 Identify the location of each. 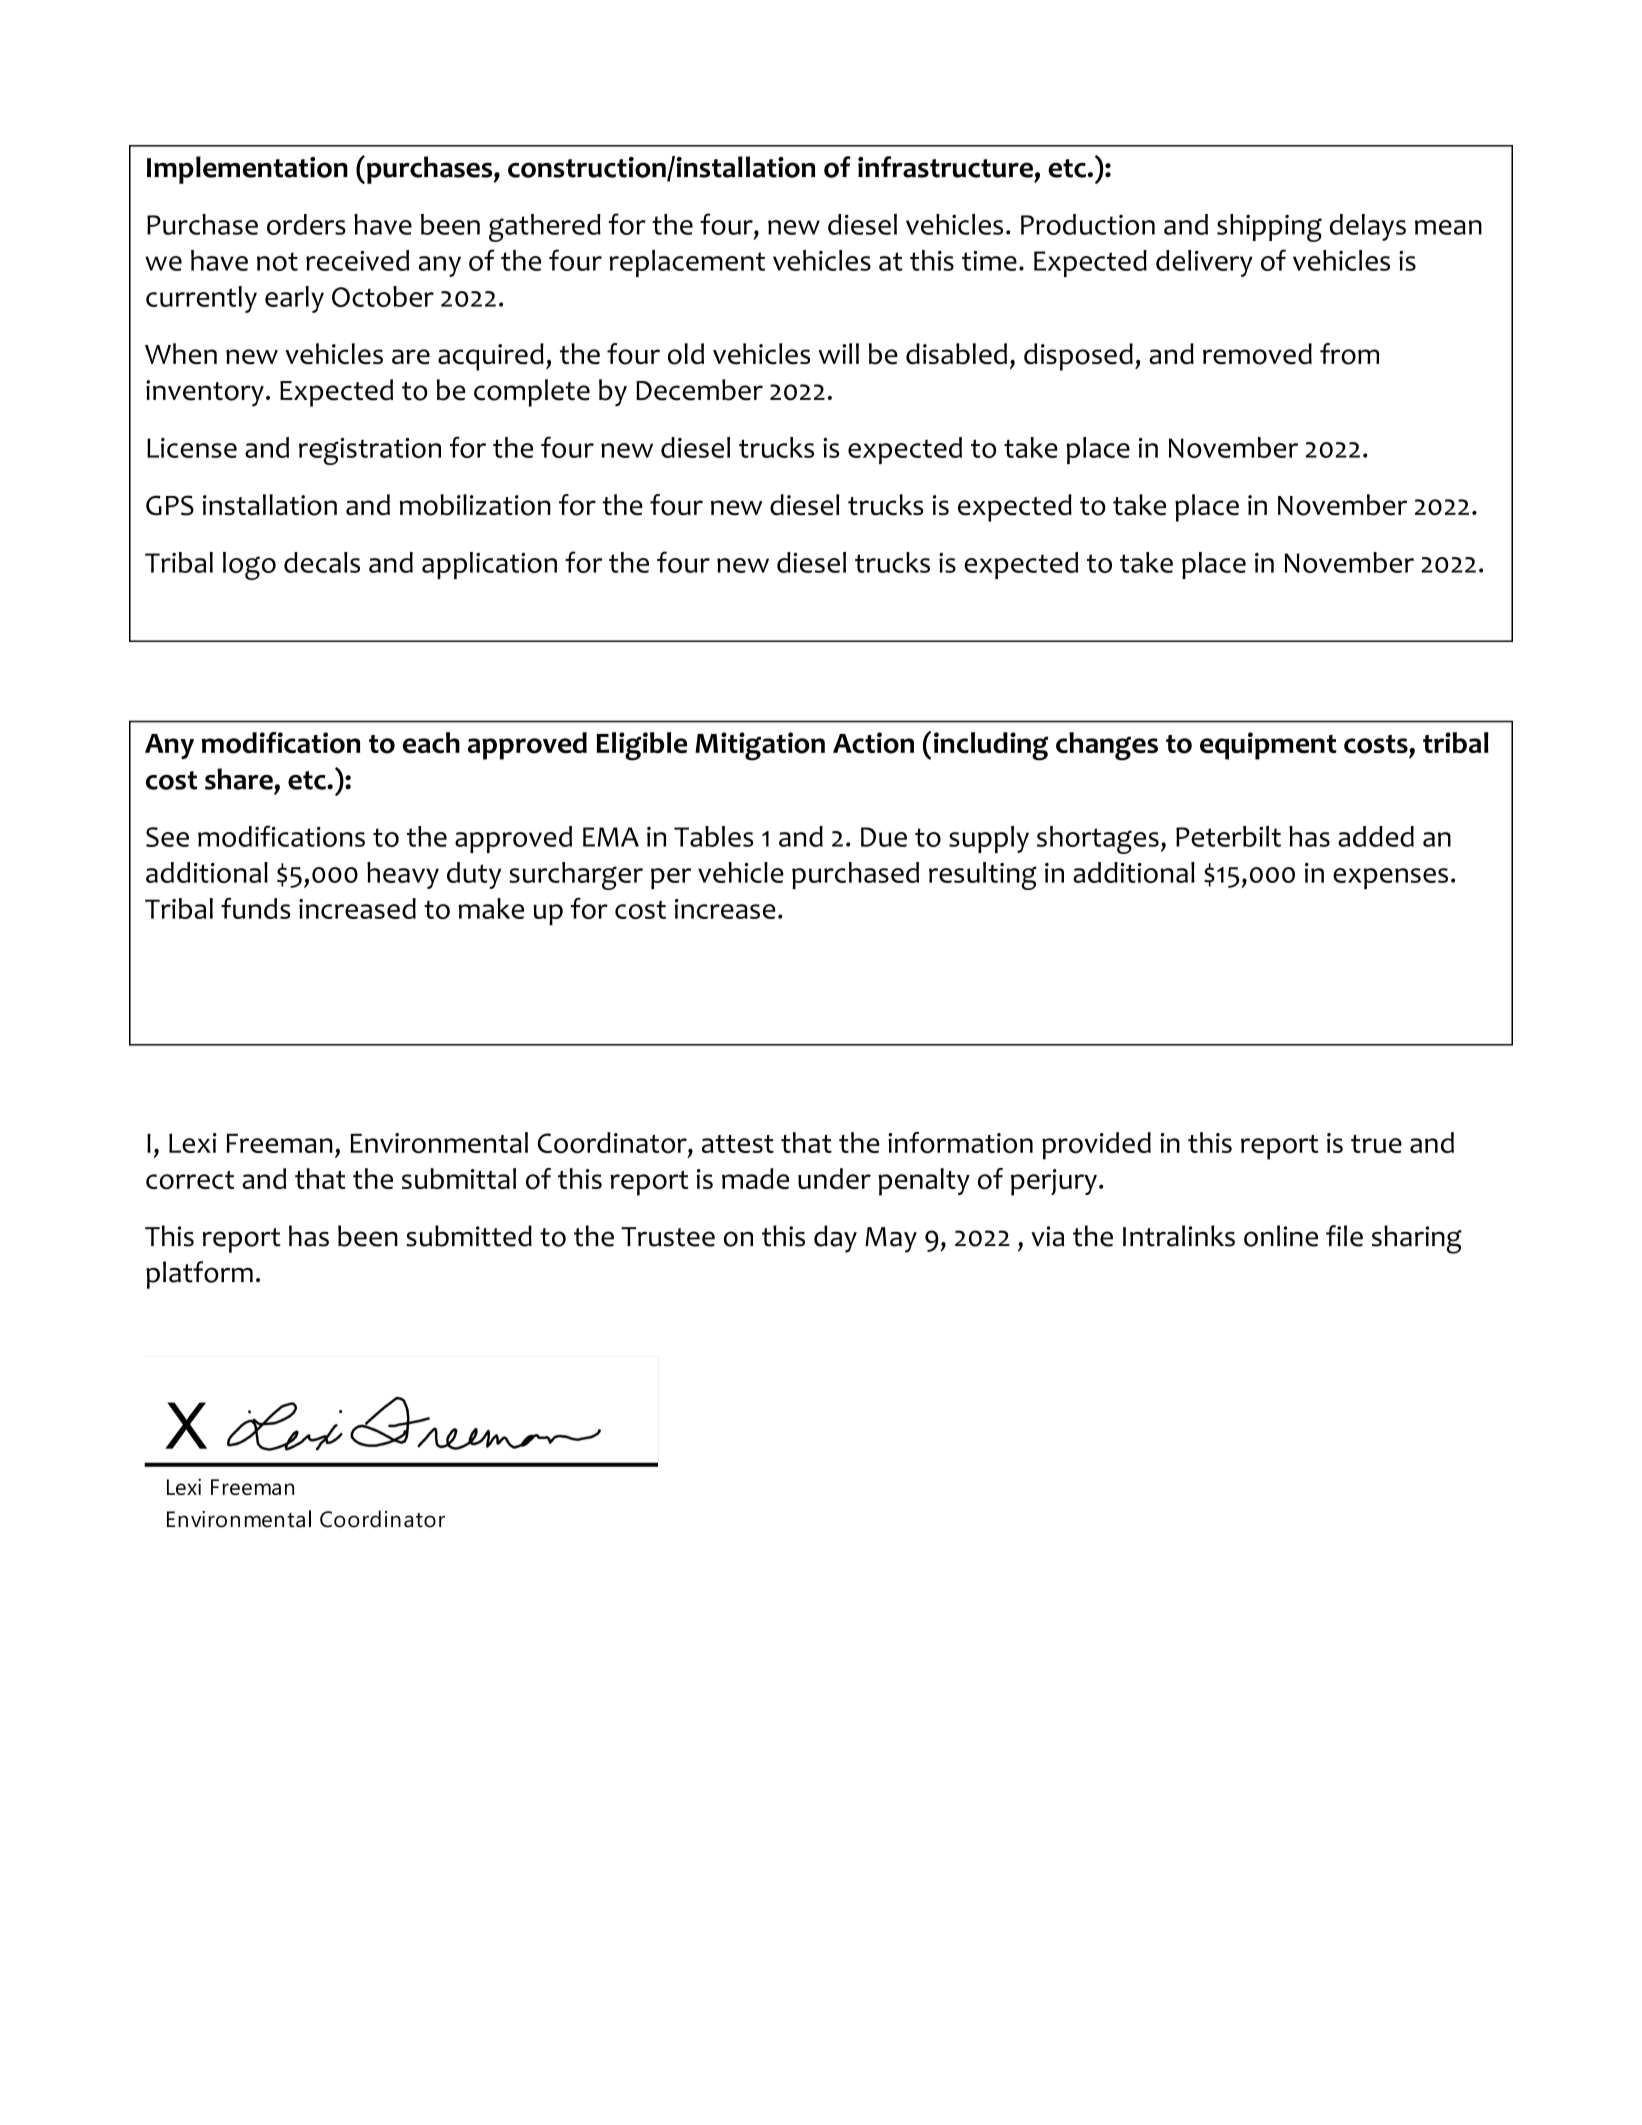
(431, 742).
